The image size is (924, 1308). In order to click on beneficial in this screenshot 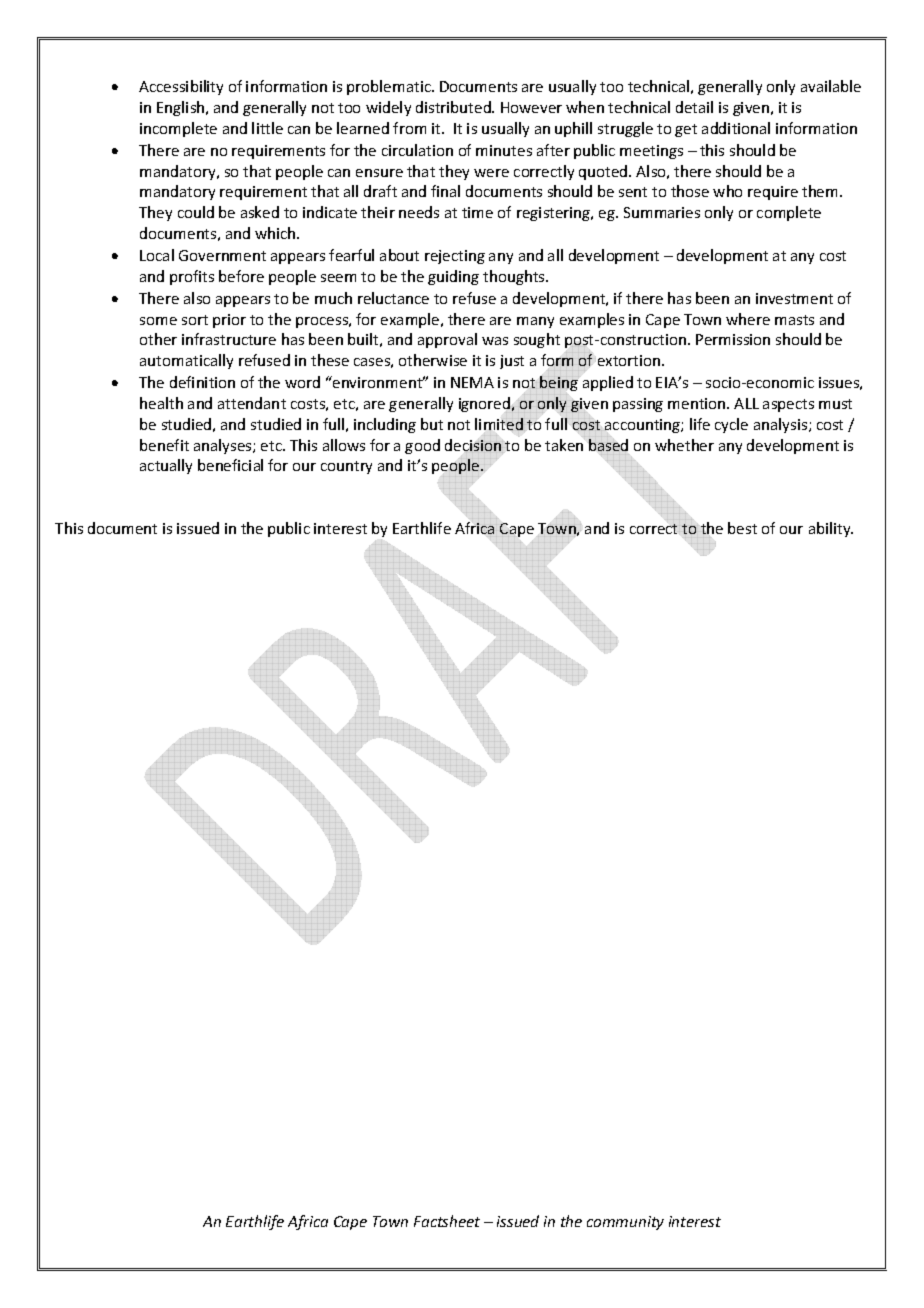, I will do `click(230, 465)`.
